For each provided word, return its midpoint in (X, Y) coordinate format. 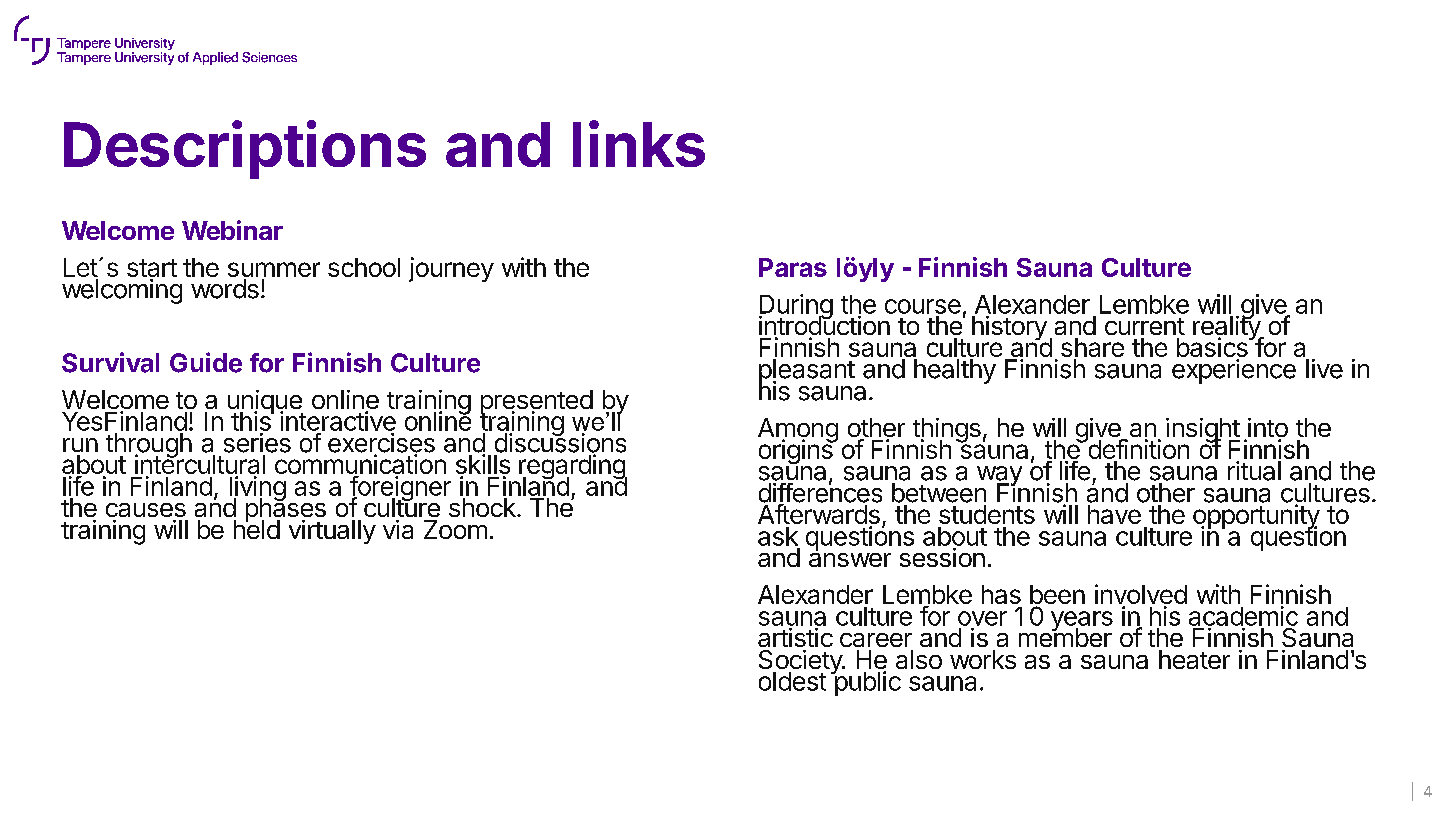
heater (1194, 659)
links (639, 143)
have (1114, 514)
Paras (793, 267)
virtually (332, 532)
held (257, 528)
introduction (824, 326)
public (866, 682)
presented (536, 403)
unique (266, 403)
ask (778, 536)
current (1145, 326)
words (225, 289)
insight (1203, 431)
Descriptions (245, 149)
